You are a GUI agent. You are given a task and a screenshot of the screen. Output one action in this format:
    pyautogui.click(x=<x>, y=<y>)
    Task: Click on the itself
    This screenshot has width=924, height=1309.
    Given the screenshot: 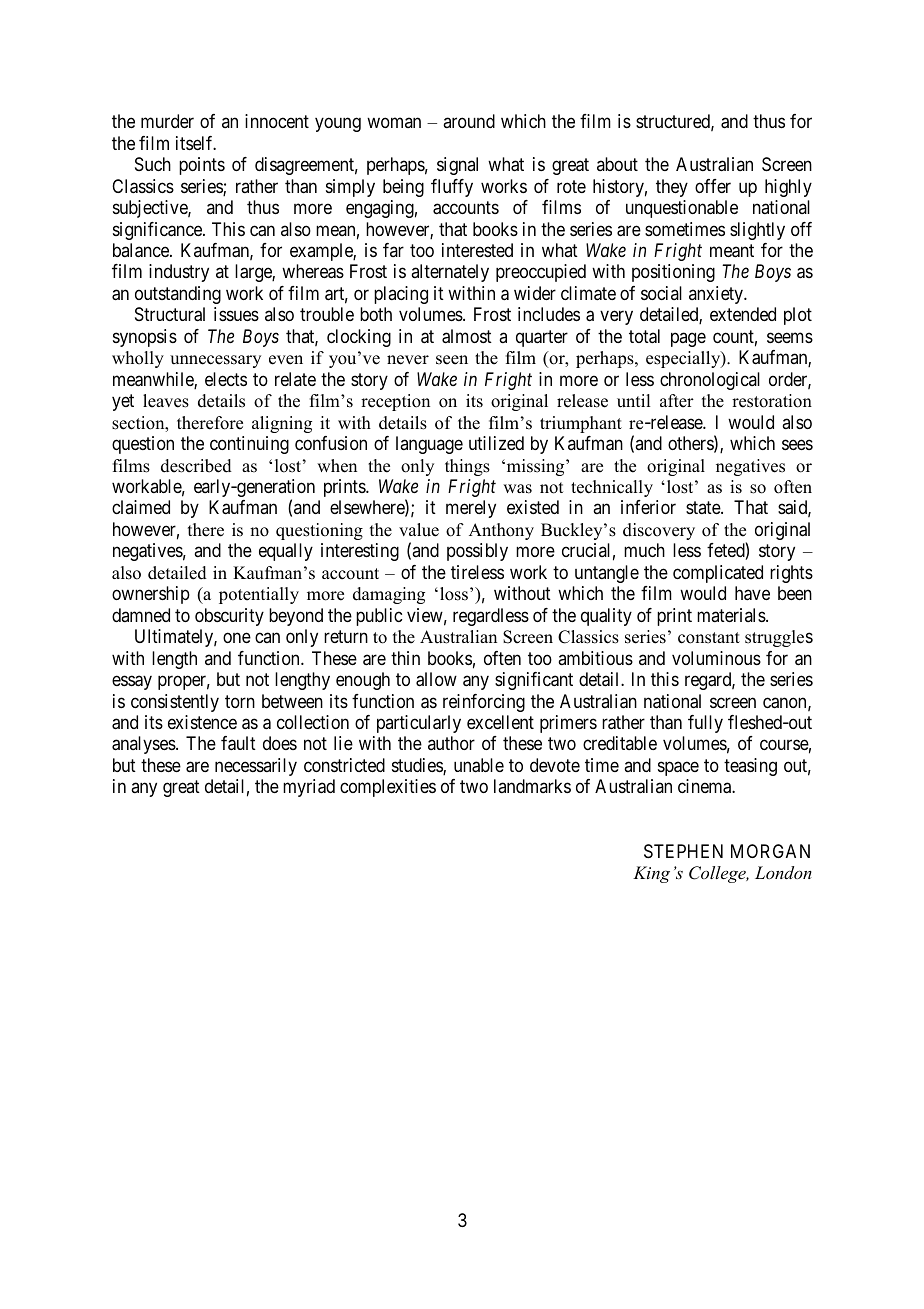 What is the action you would take?
    pyautogui.click(x=196, y=143)
